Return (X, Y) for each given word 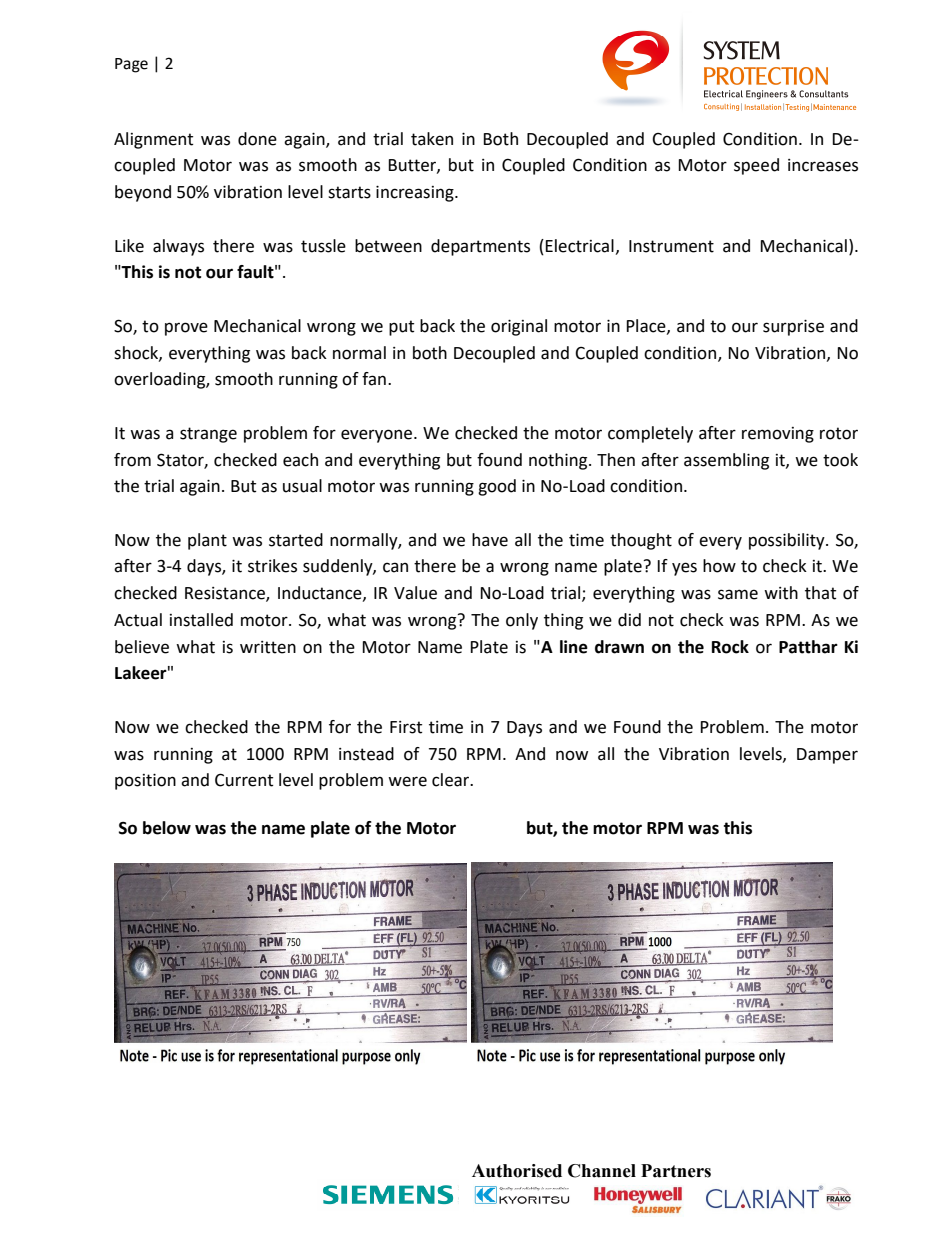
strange (208, 435)
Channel (602, 1171)
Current (244, 780)
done (257, 139)
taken (432, 139)
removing (778, 435)
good (497, 487)
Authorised (517, 1171)
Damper (827, 756)
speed (756, 166)
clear (452, 780)
